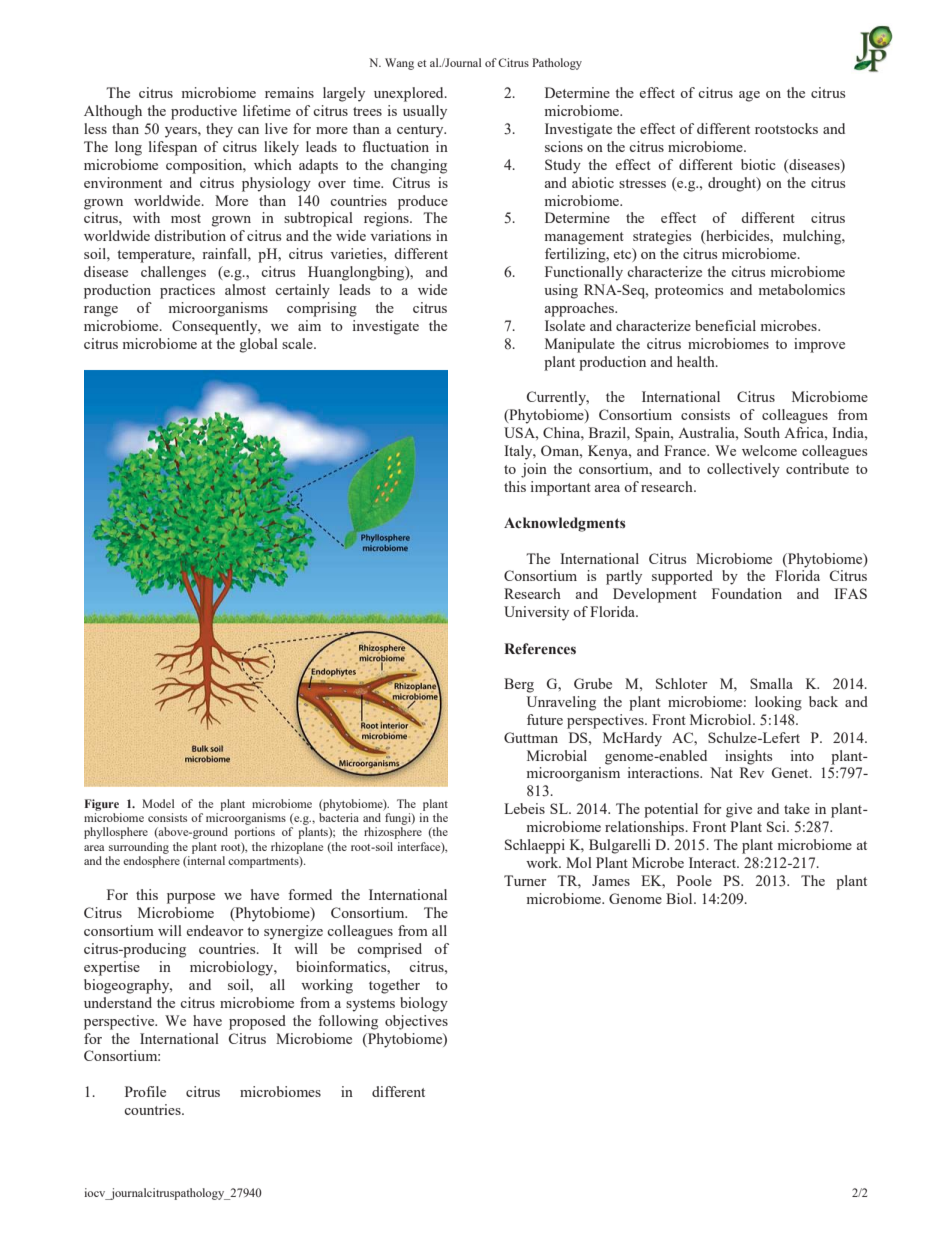 The height and width of the screenshot is (1233, 952). Describe the element at coordinates (536, 613) in the screenshot. I see `University` at that location.
